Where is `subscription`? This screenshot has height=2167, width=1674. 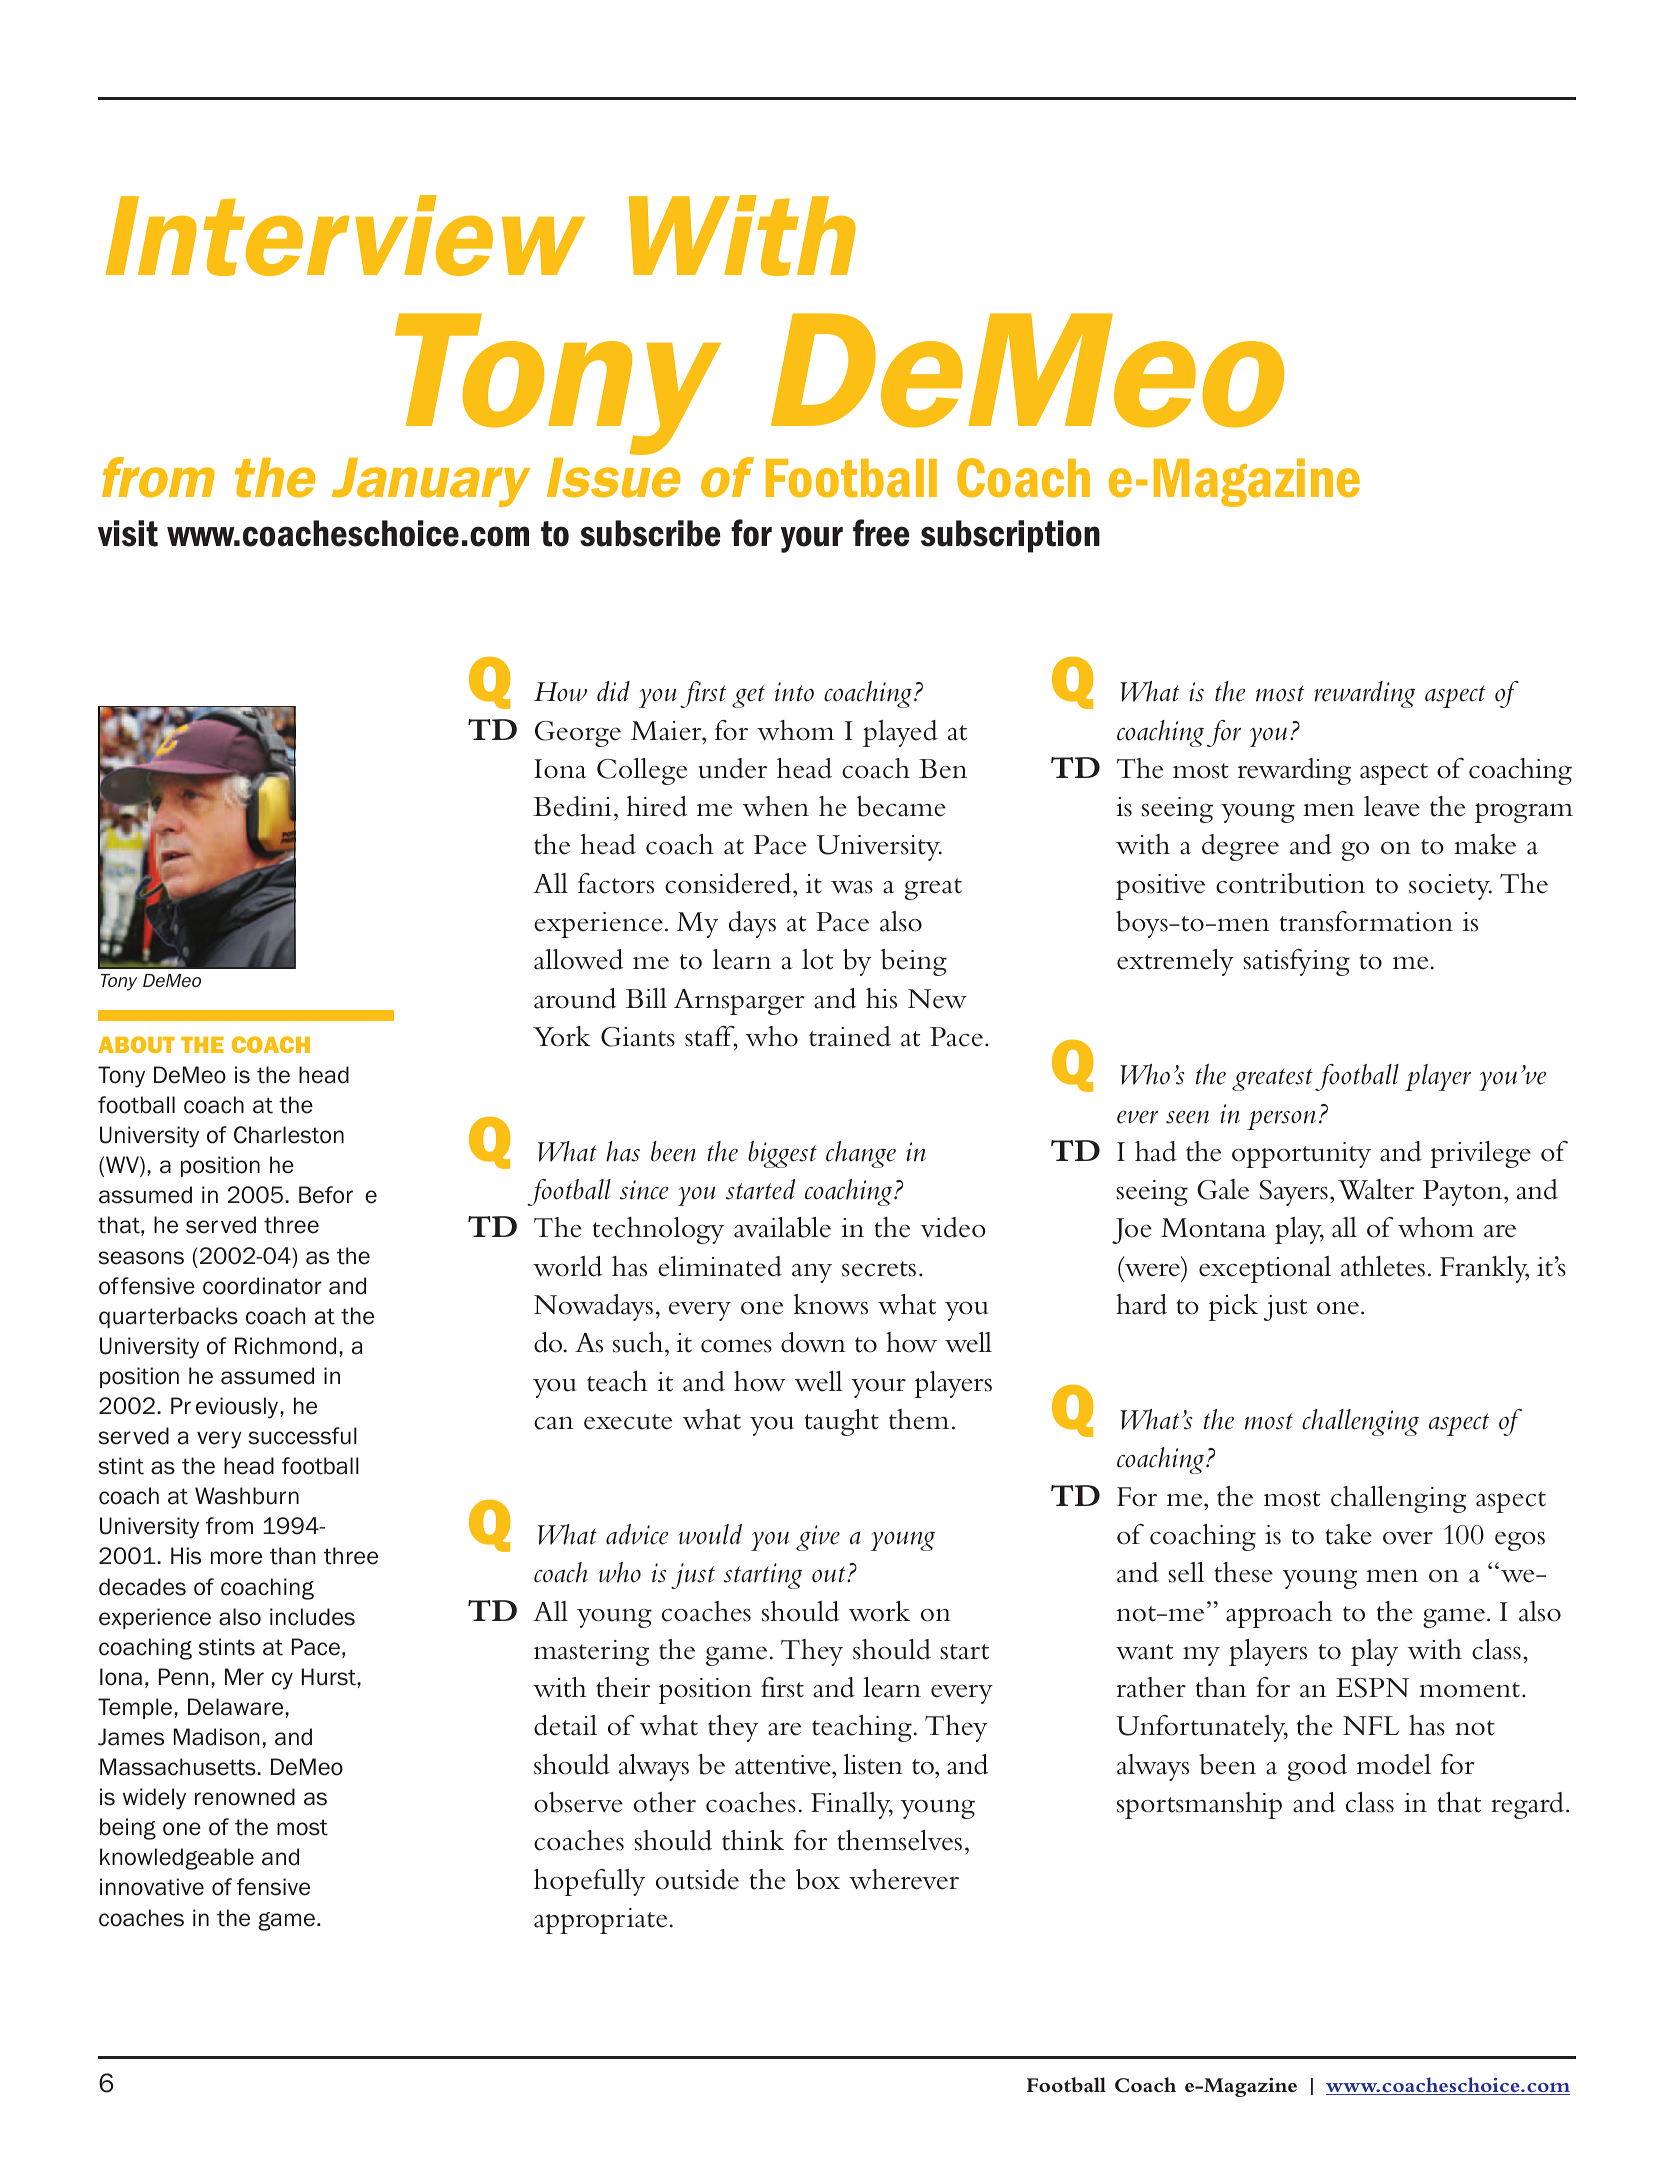 subscription is located at coordinates (1010, 536).
